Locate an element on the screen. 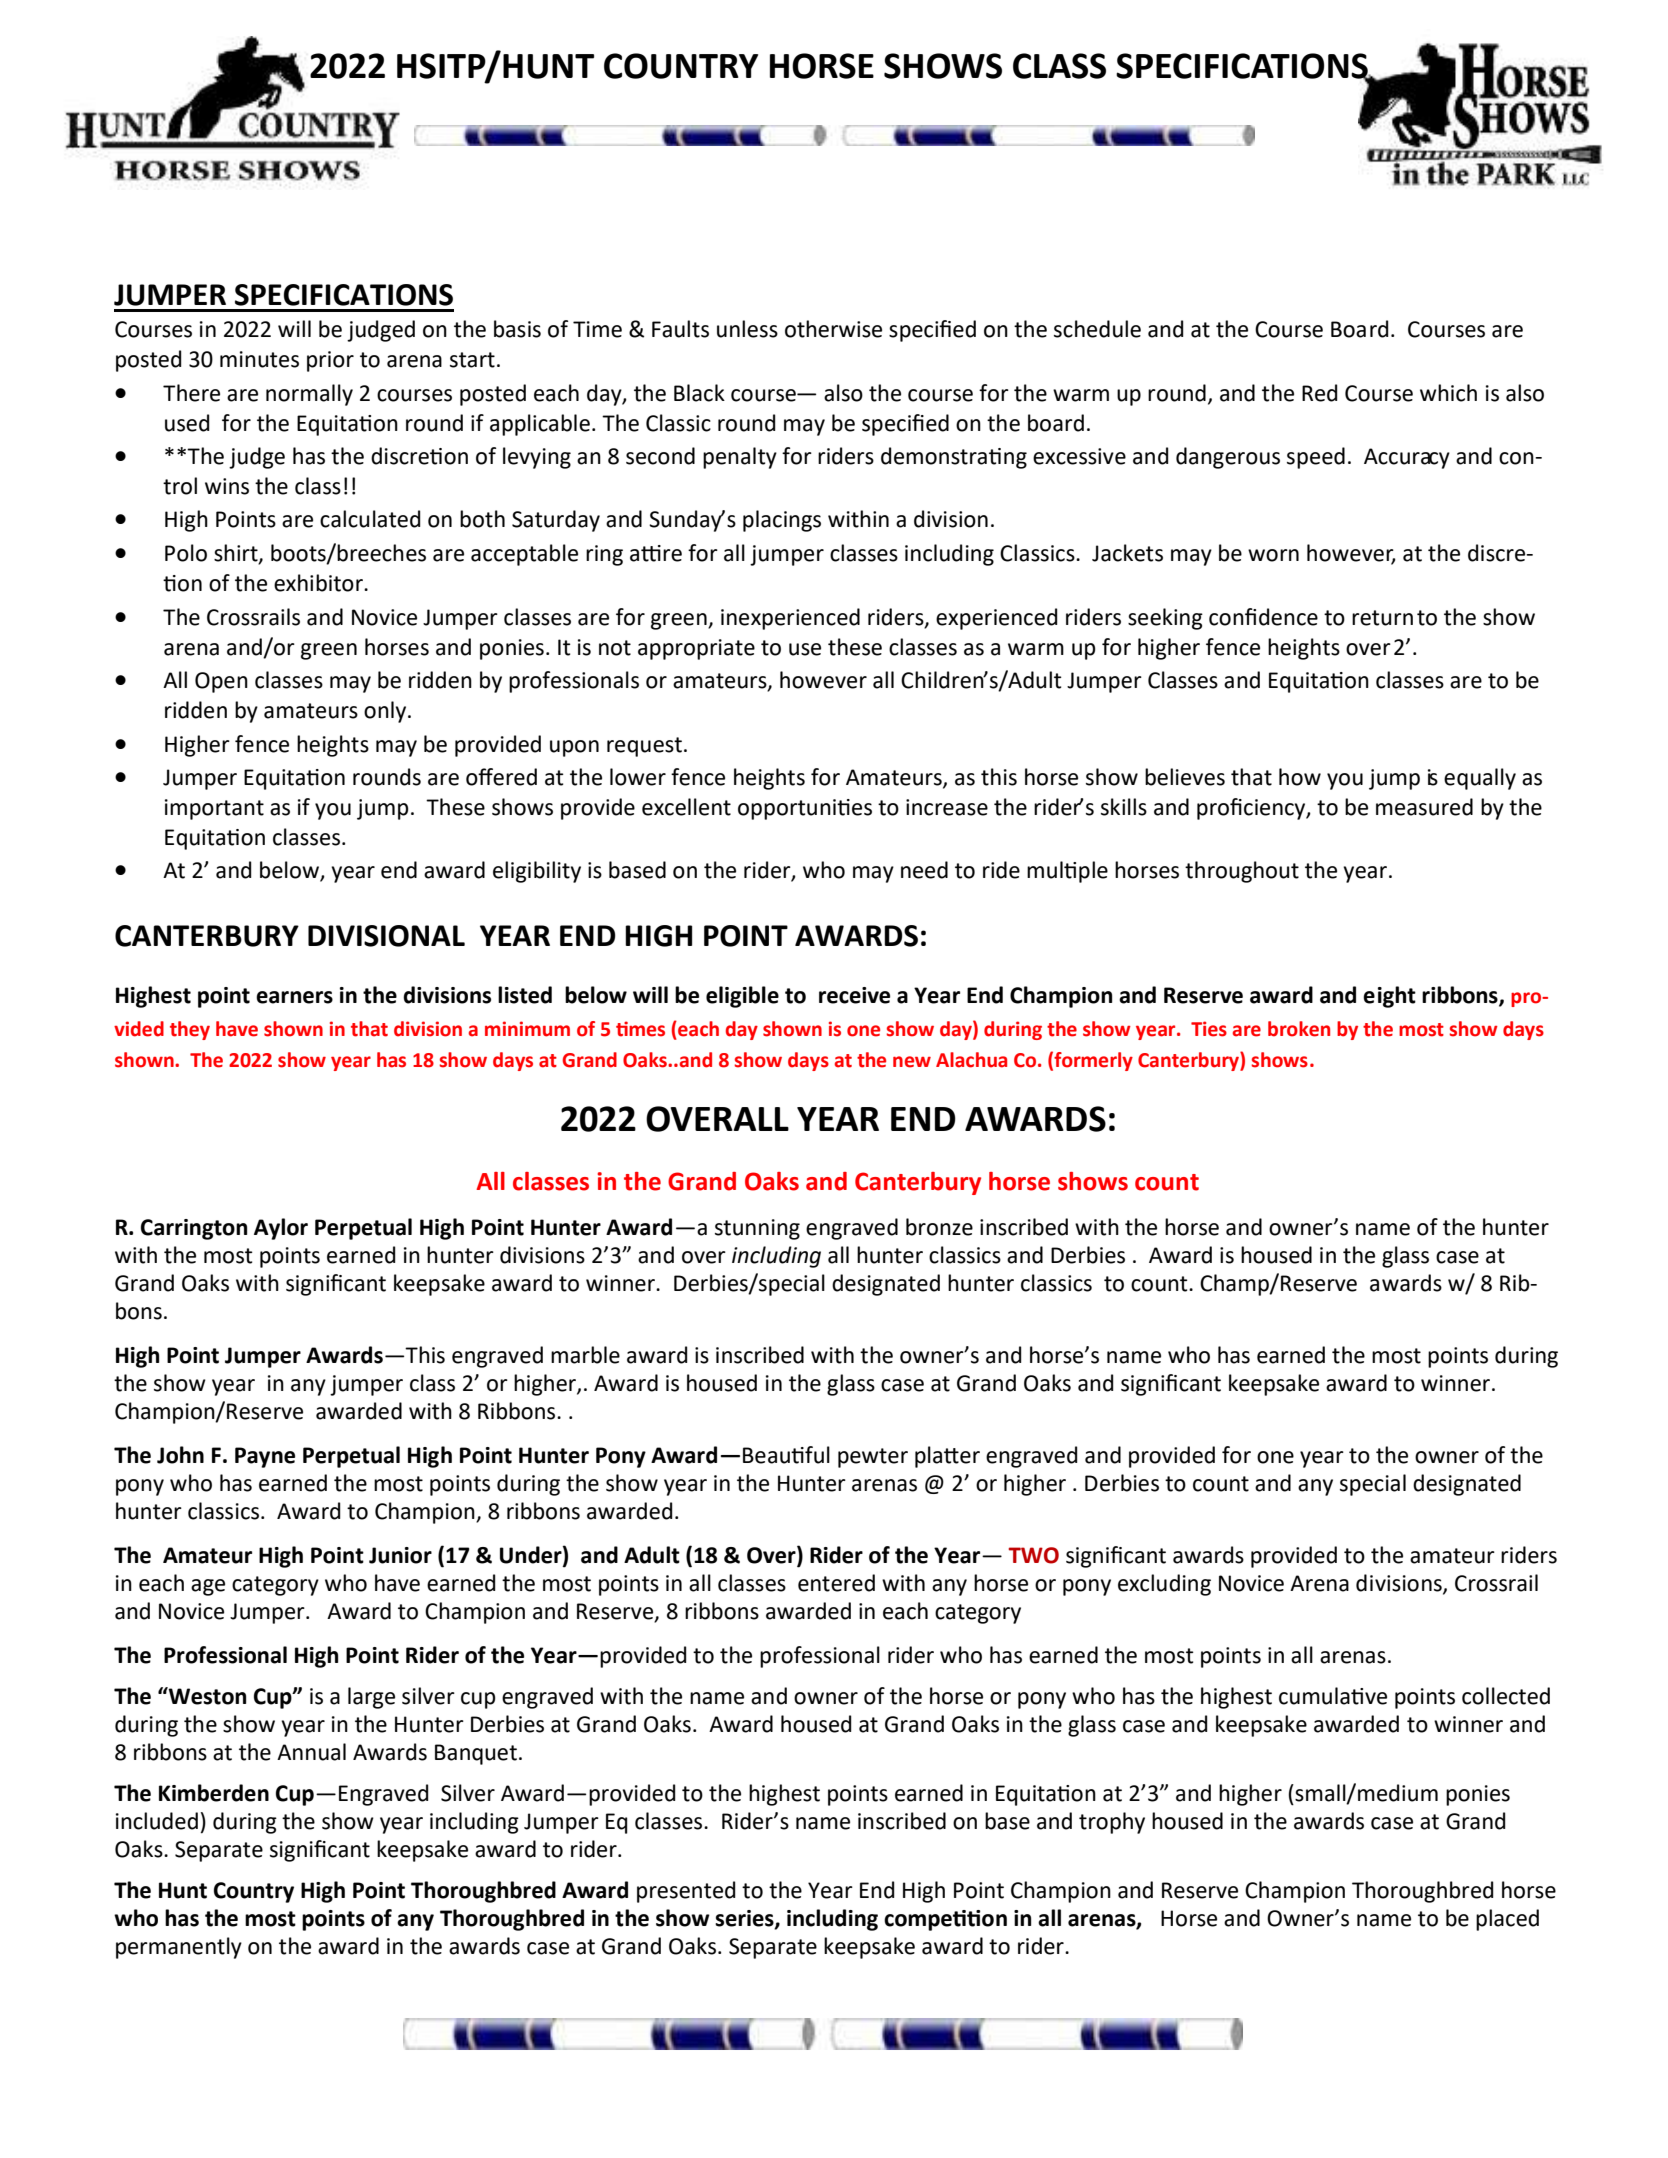 This screenshot has width=1668, height=2158. only is located at coordinates (386, 712).
